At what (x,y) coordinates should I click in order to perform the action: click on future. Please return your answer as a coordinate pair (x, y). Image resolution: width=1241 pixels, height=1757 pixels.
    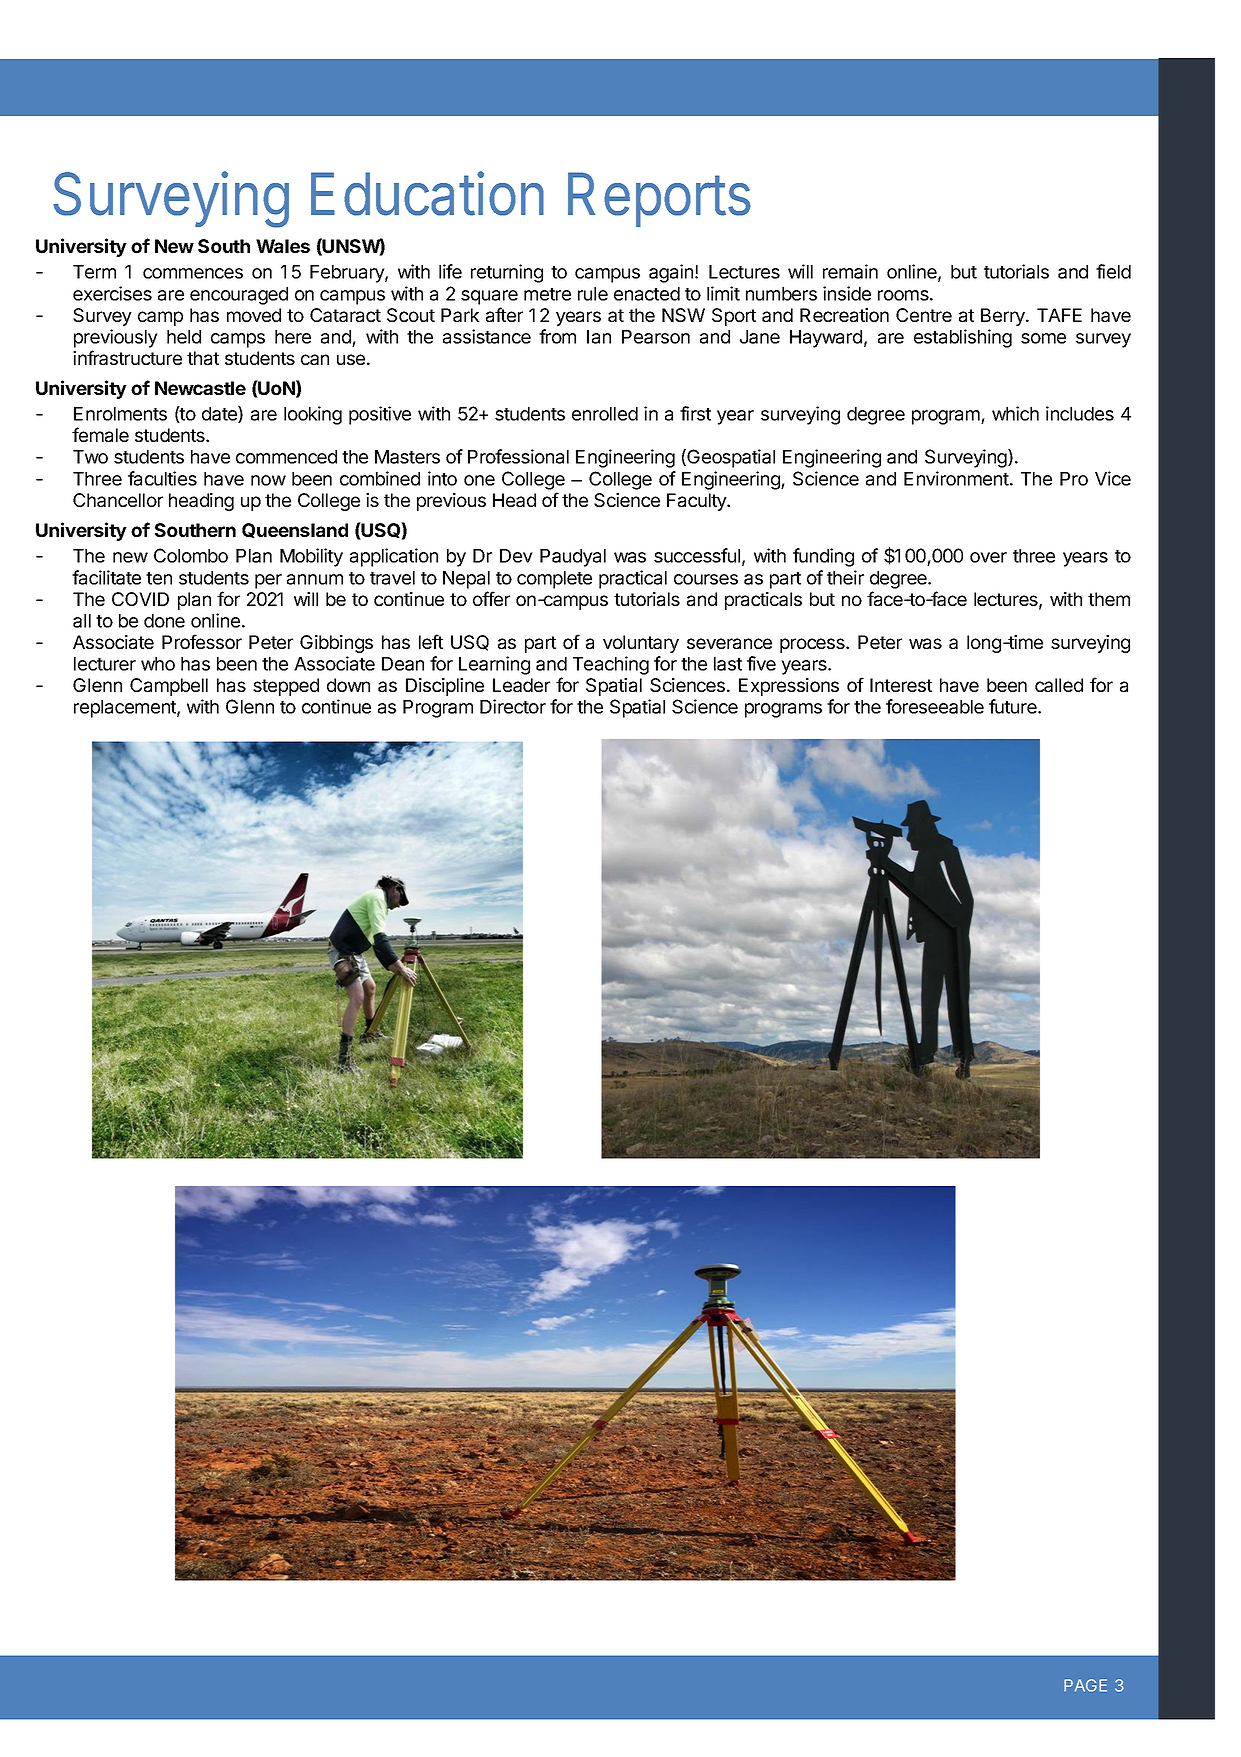
    Looking at the image, I should click on (1014, 706).
